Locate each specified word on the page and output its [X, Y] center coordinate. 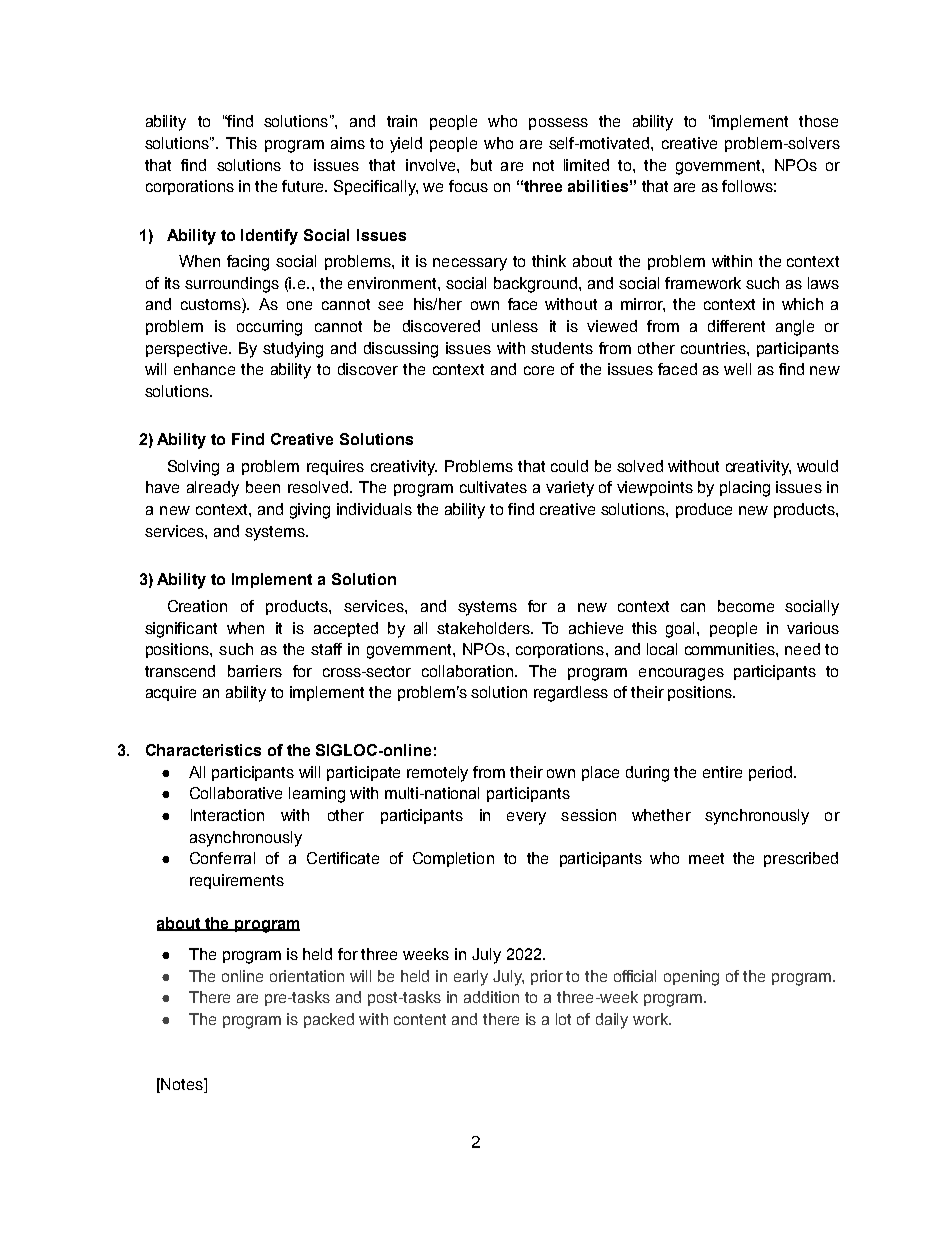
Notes [183, 1084]
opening [691, 978]
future [304, 186]
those [818, 121]
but [481, 165]
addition [491, 997]
